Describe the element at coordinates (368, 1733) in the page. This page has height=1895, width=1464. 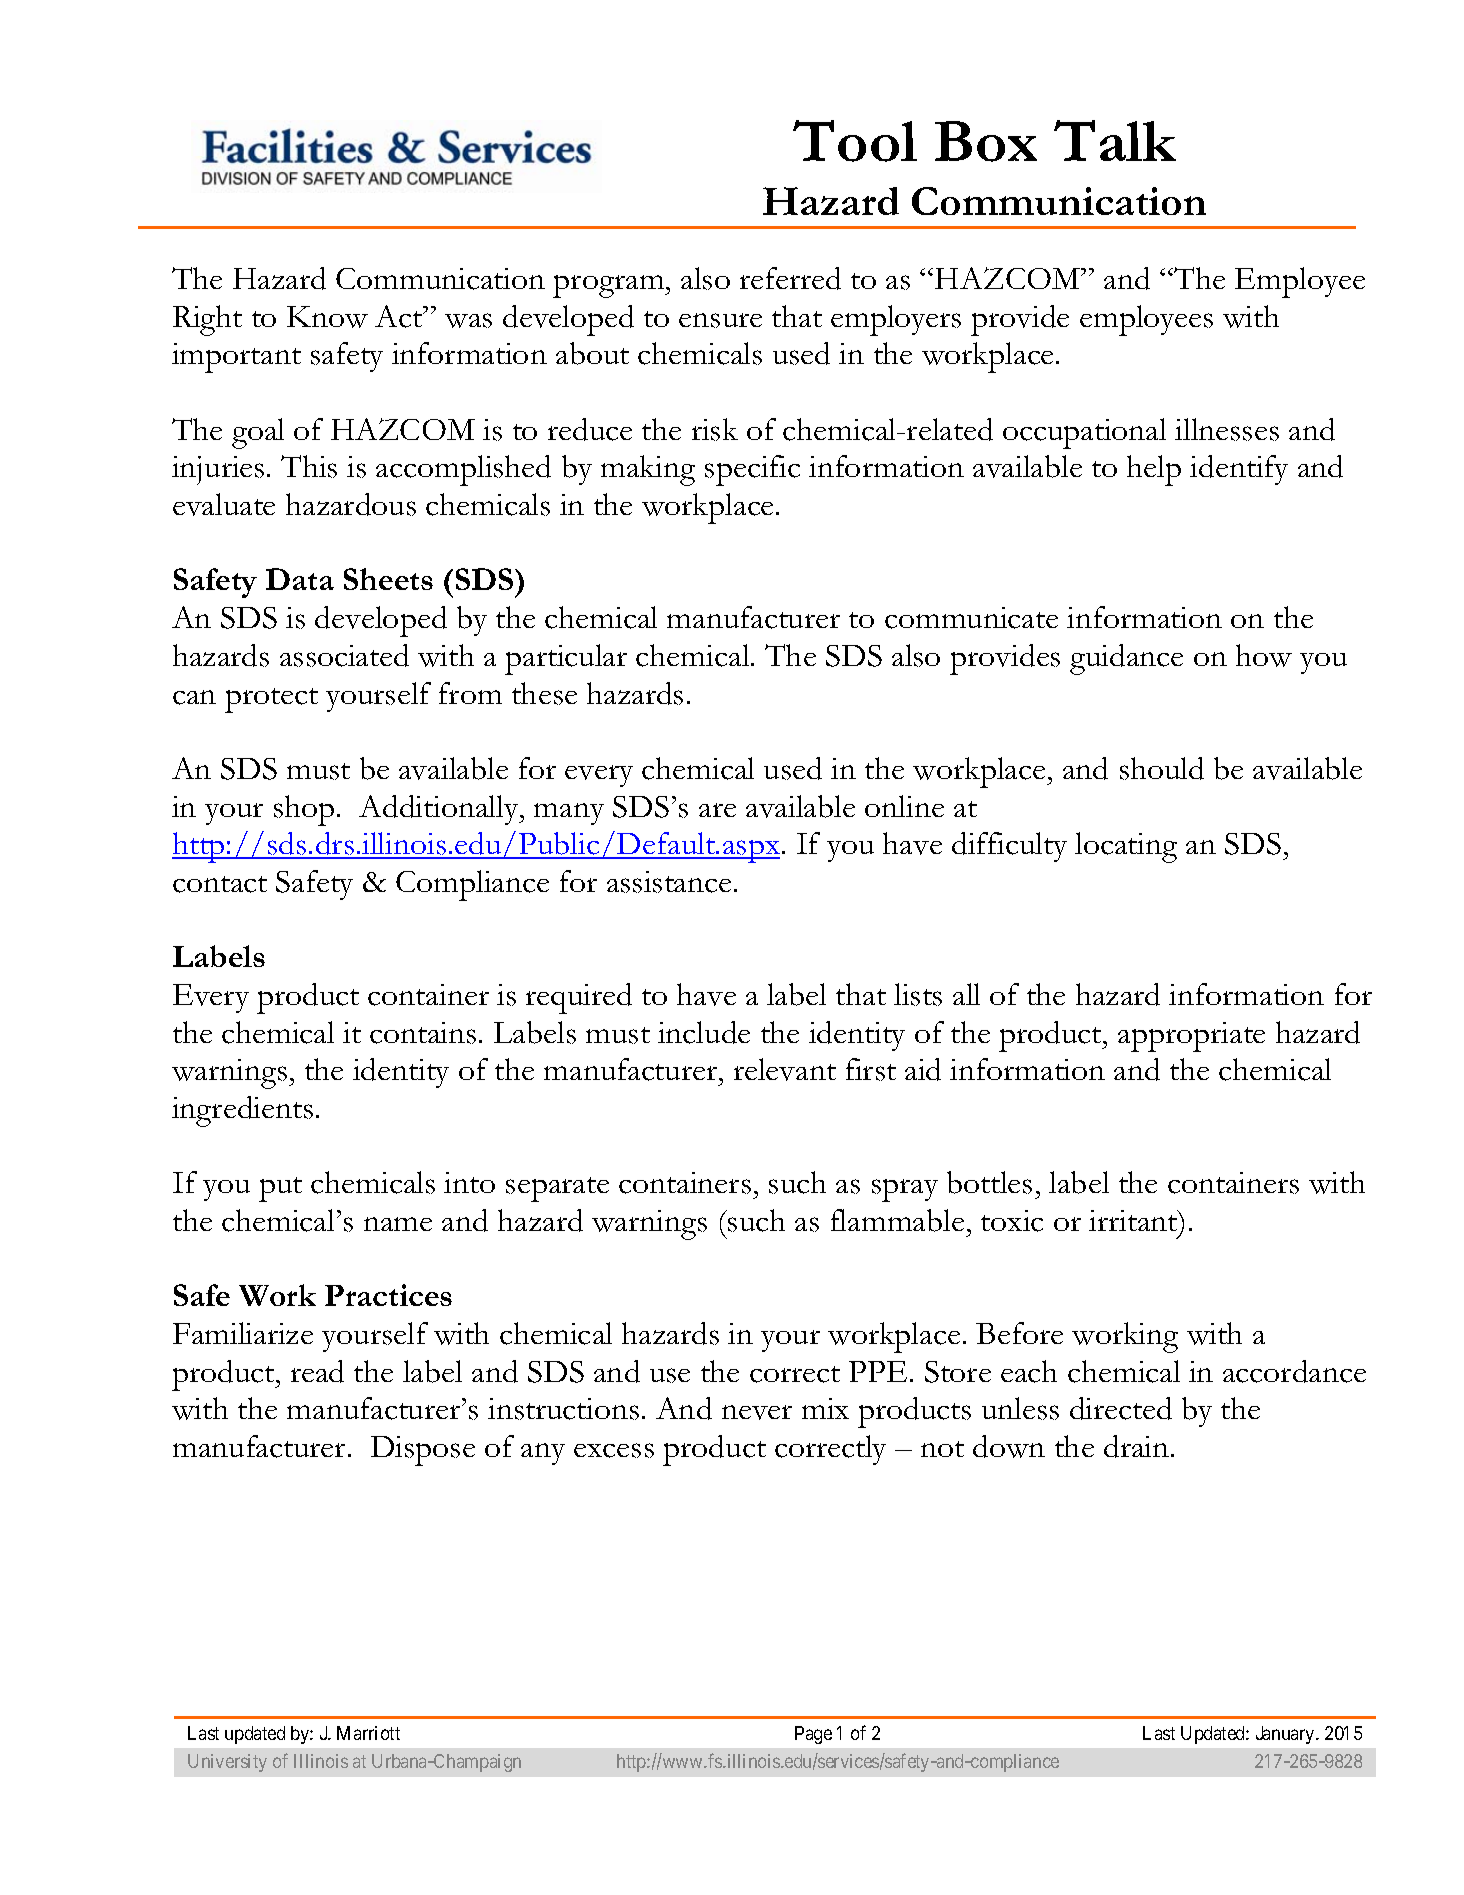
I see `Marriott` at that location.
